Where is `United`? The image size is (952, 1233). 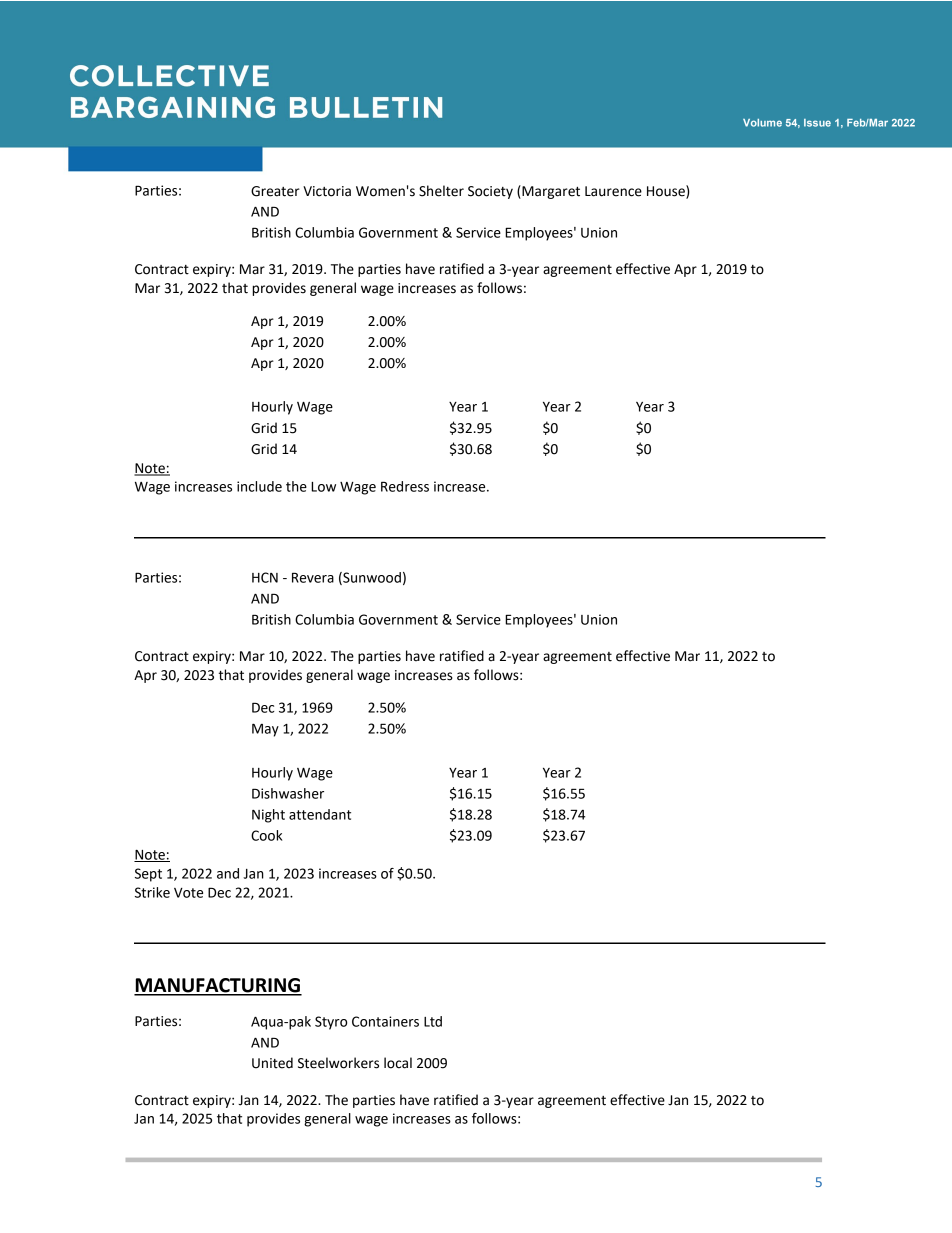
United is located at coordinates (272, 1063).
